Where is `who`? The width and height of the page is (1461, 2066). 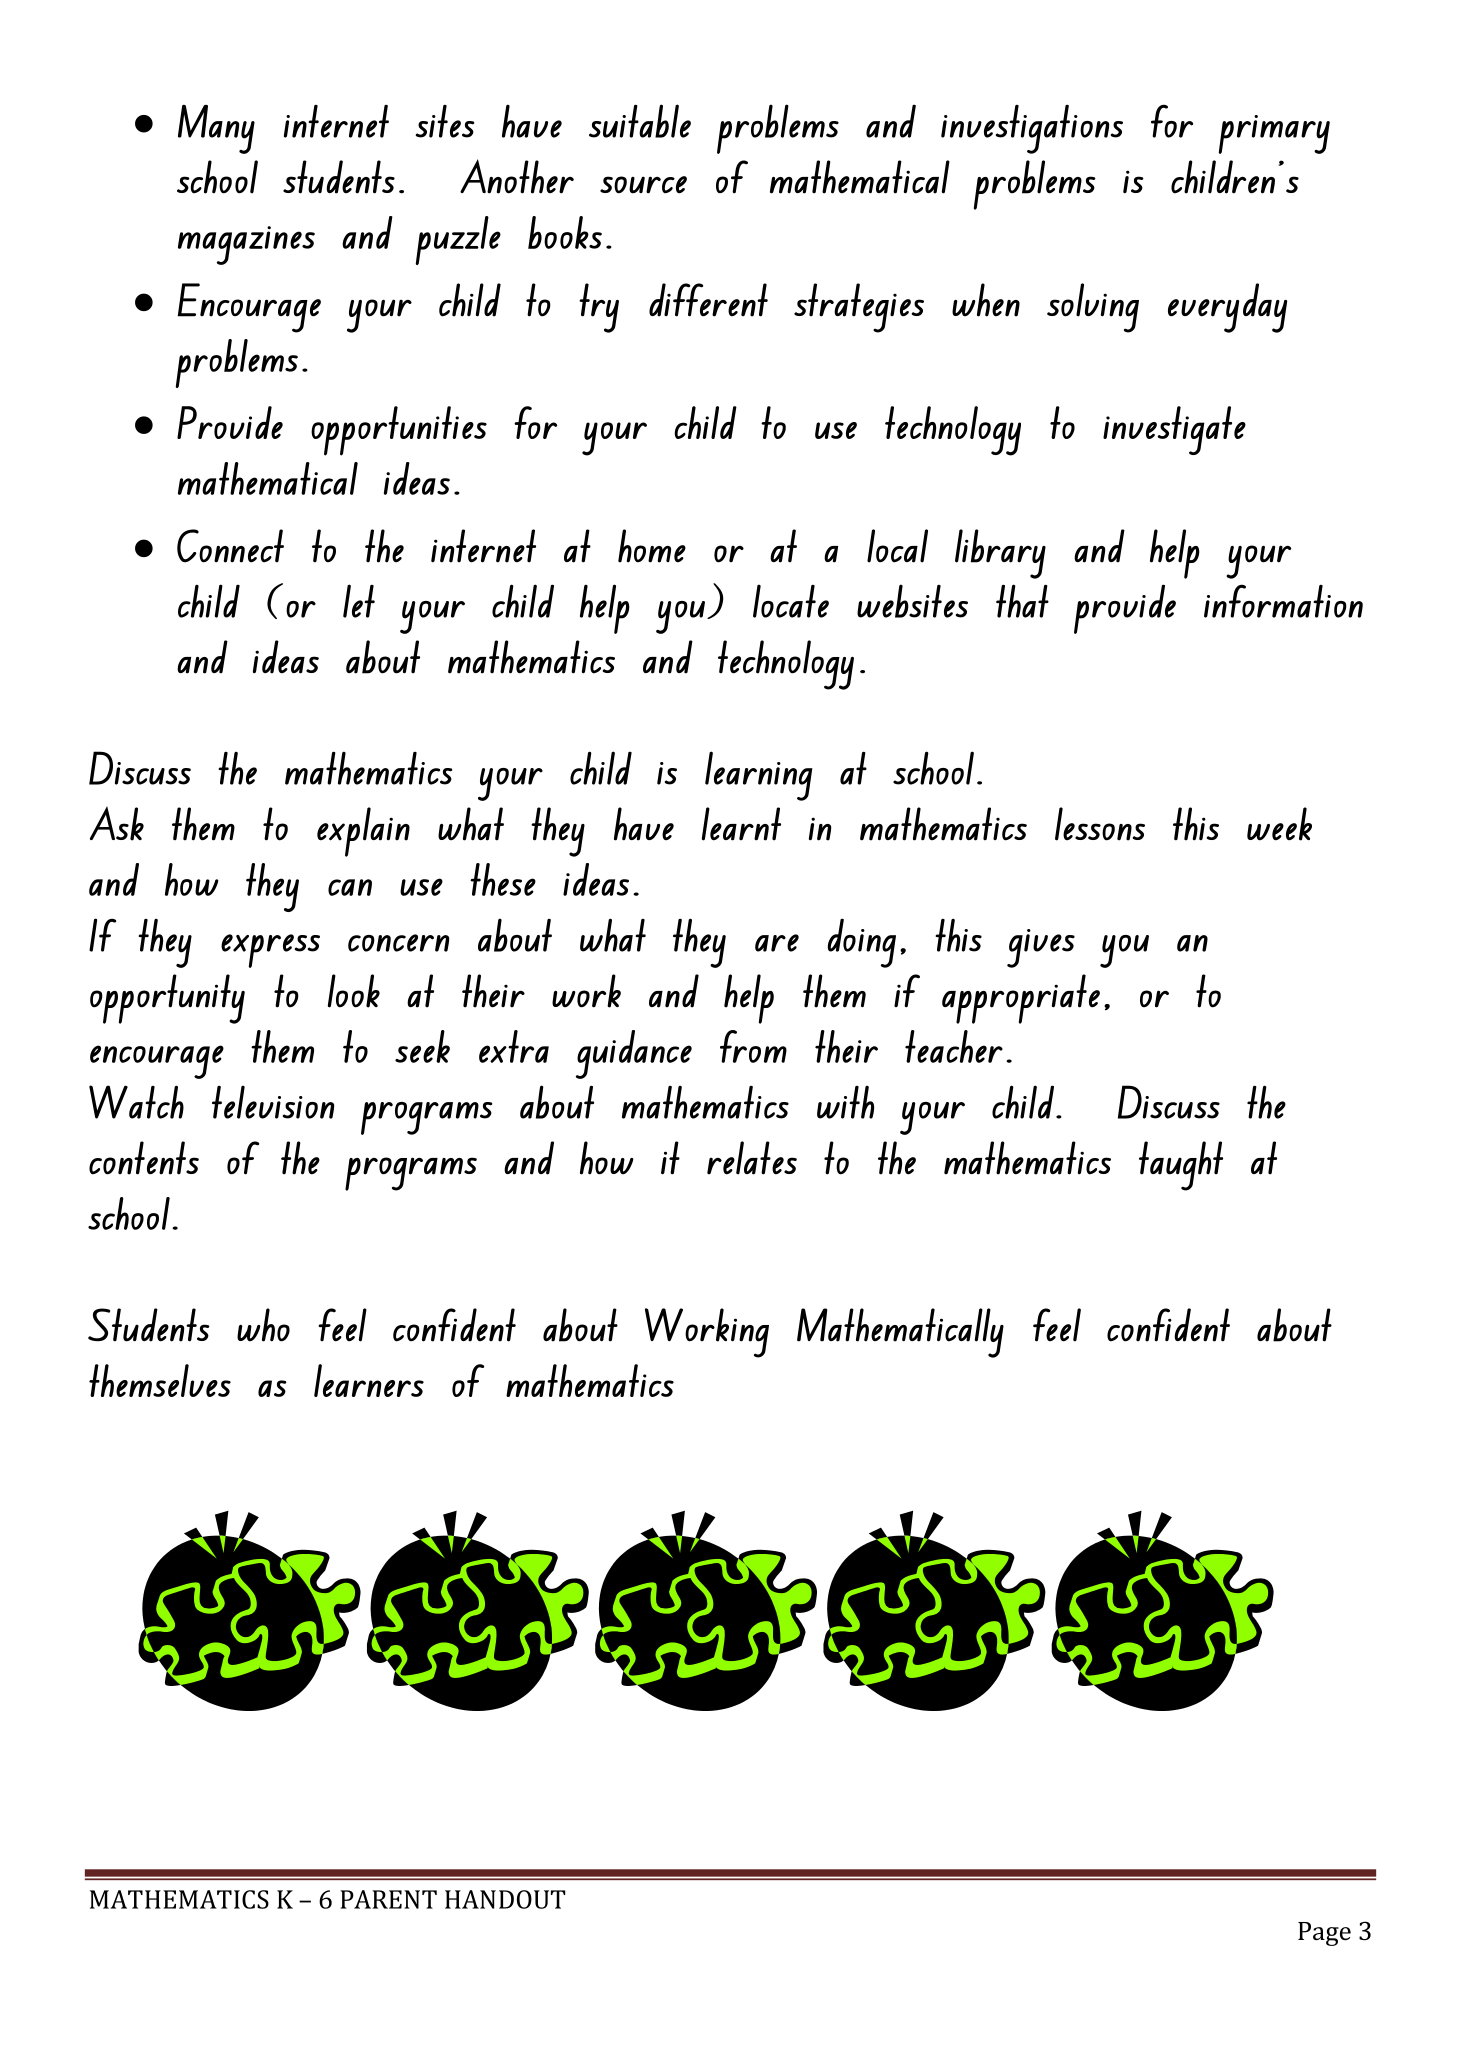 who is located at coordinates (263, 1325).
